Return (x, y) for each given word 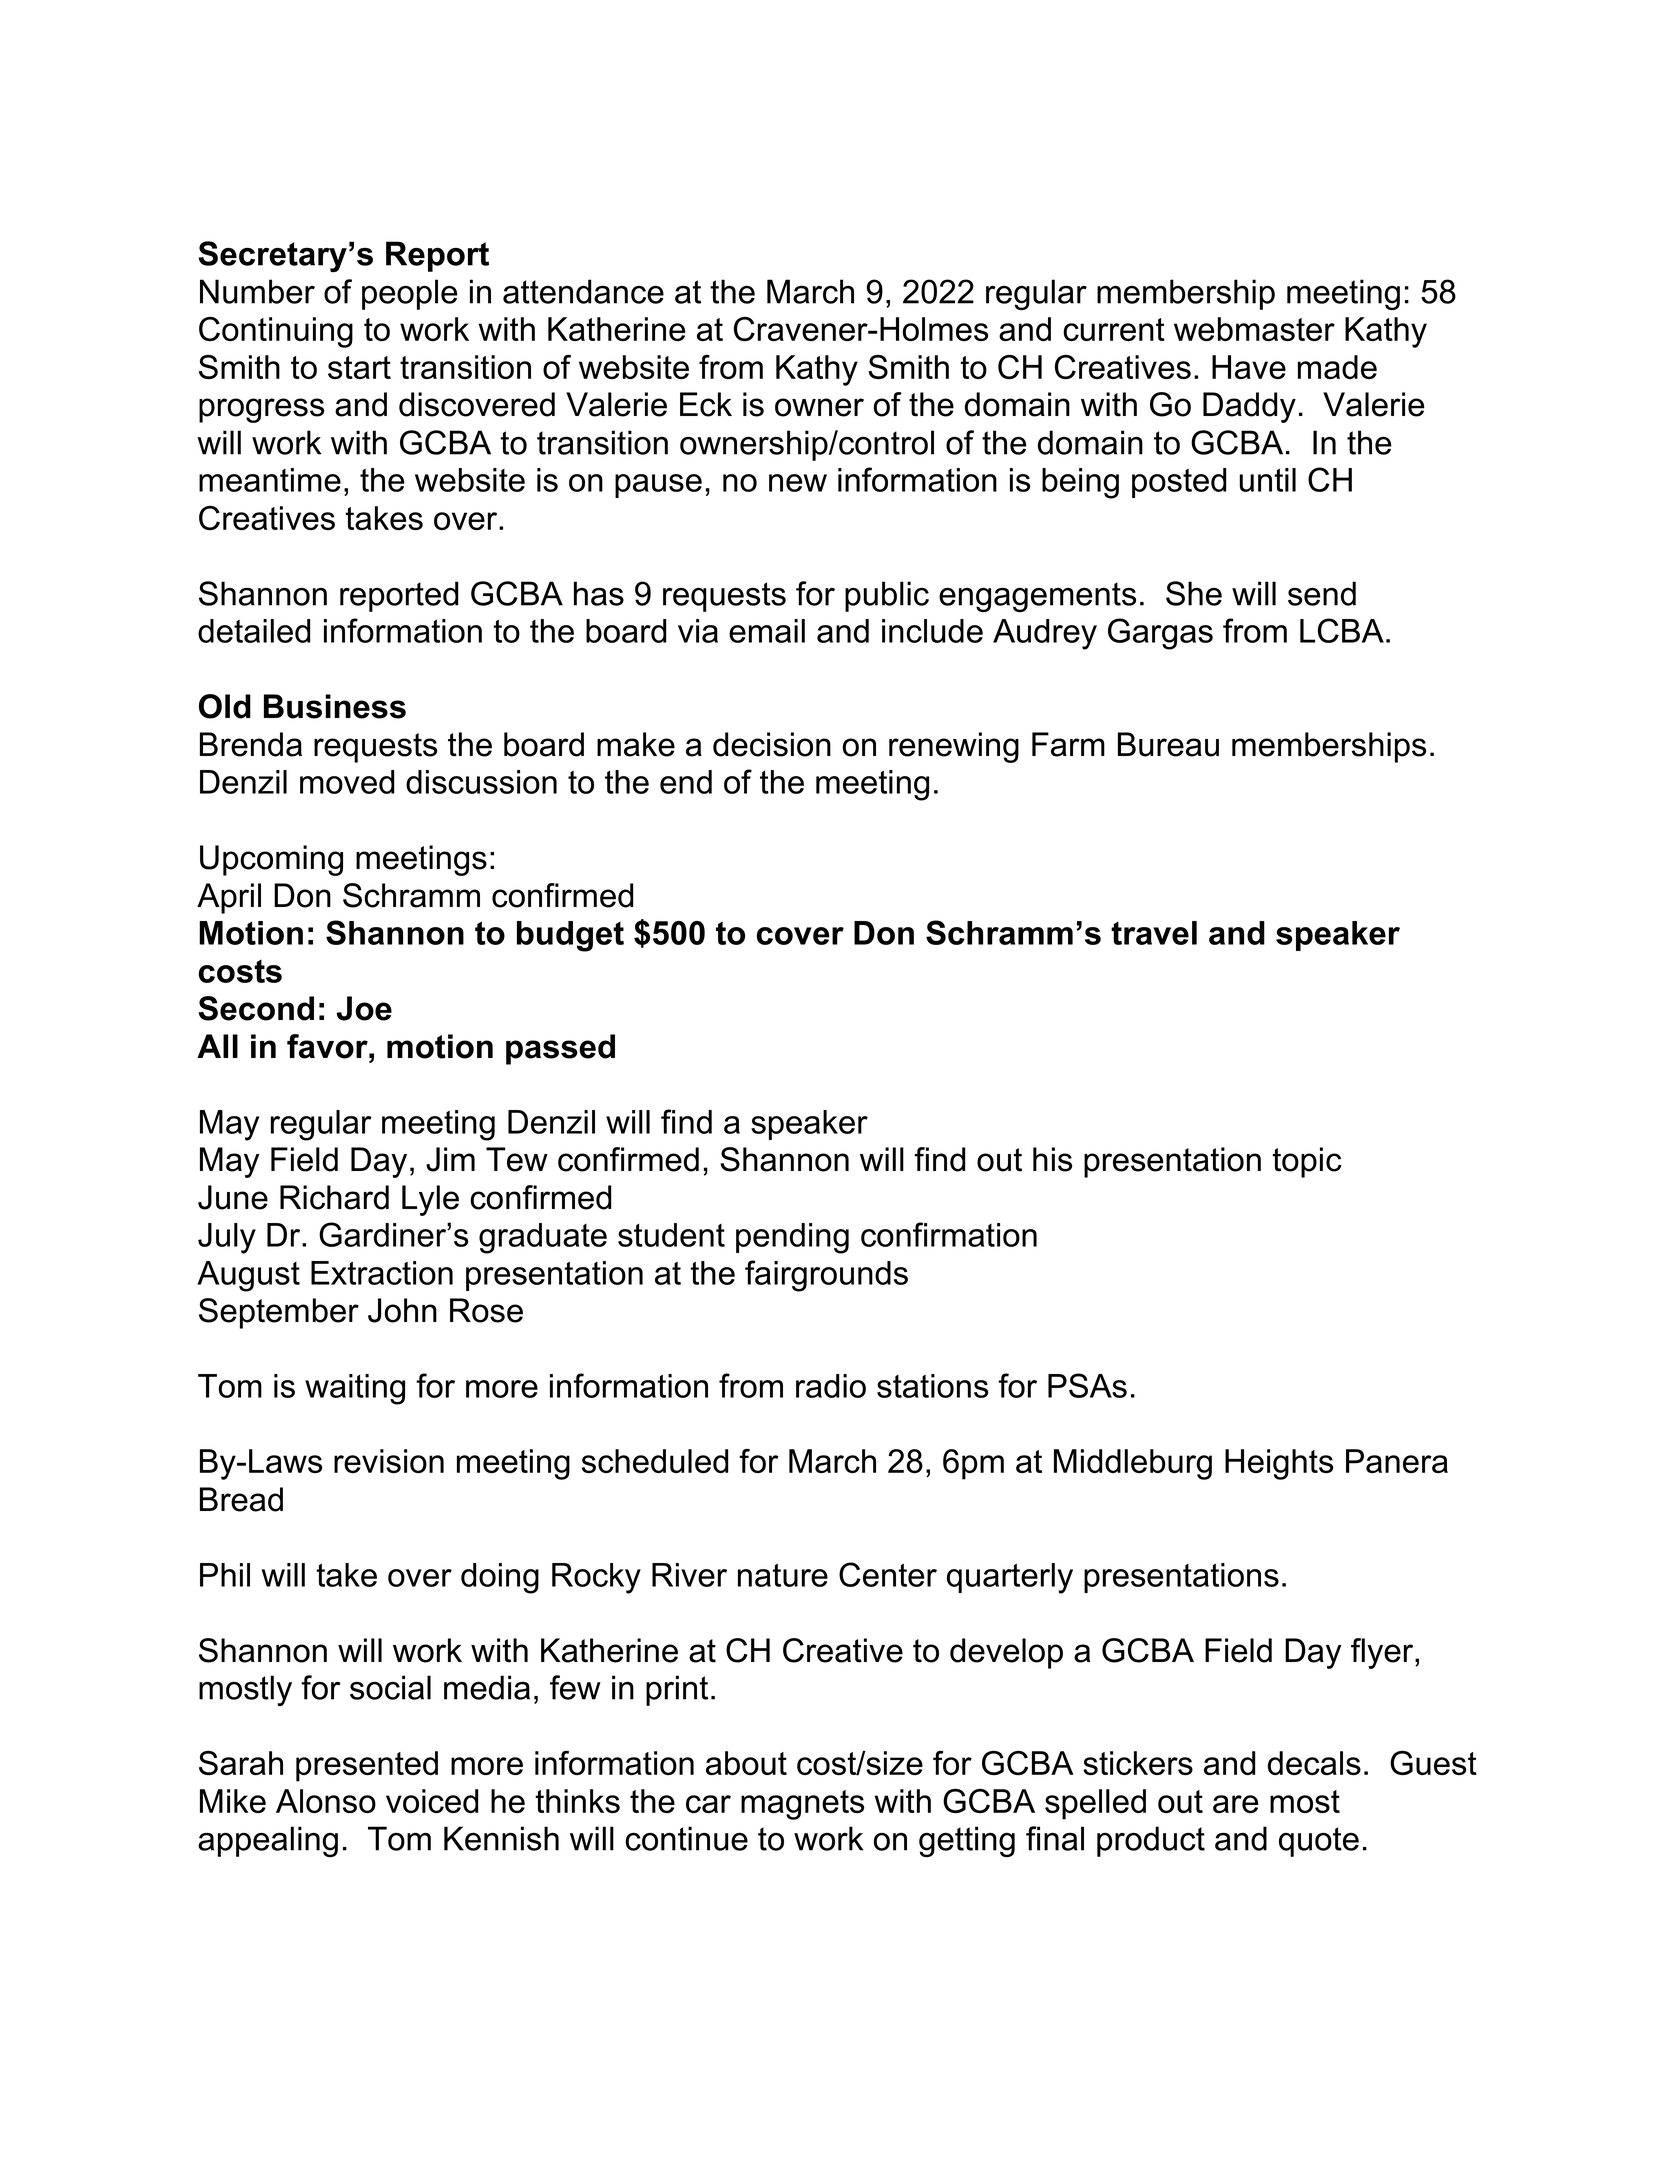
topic (1307, 1162)
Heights (1279, 1464)
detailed (254, 631)
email (767, 631)
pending (792, 1238)
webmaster (1254, 329)
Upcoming (271, 860)
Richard (334, 1197)
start (359, 367)
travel (1154, 933)
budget (570, 936)
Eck (706, 404)
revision (389, 1461)
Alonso (326, 1801)
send (1322, 593)
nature (783, 1575)
